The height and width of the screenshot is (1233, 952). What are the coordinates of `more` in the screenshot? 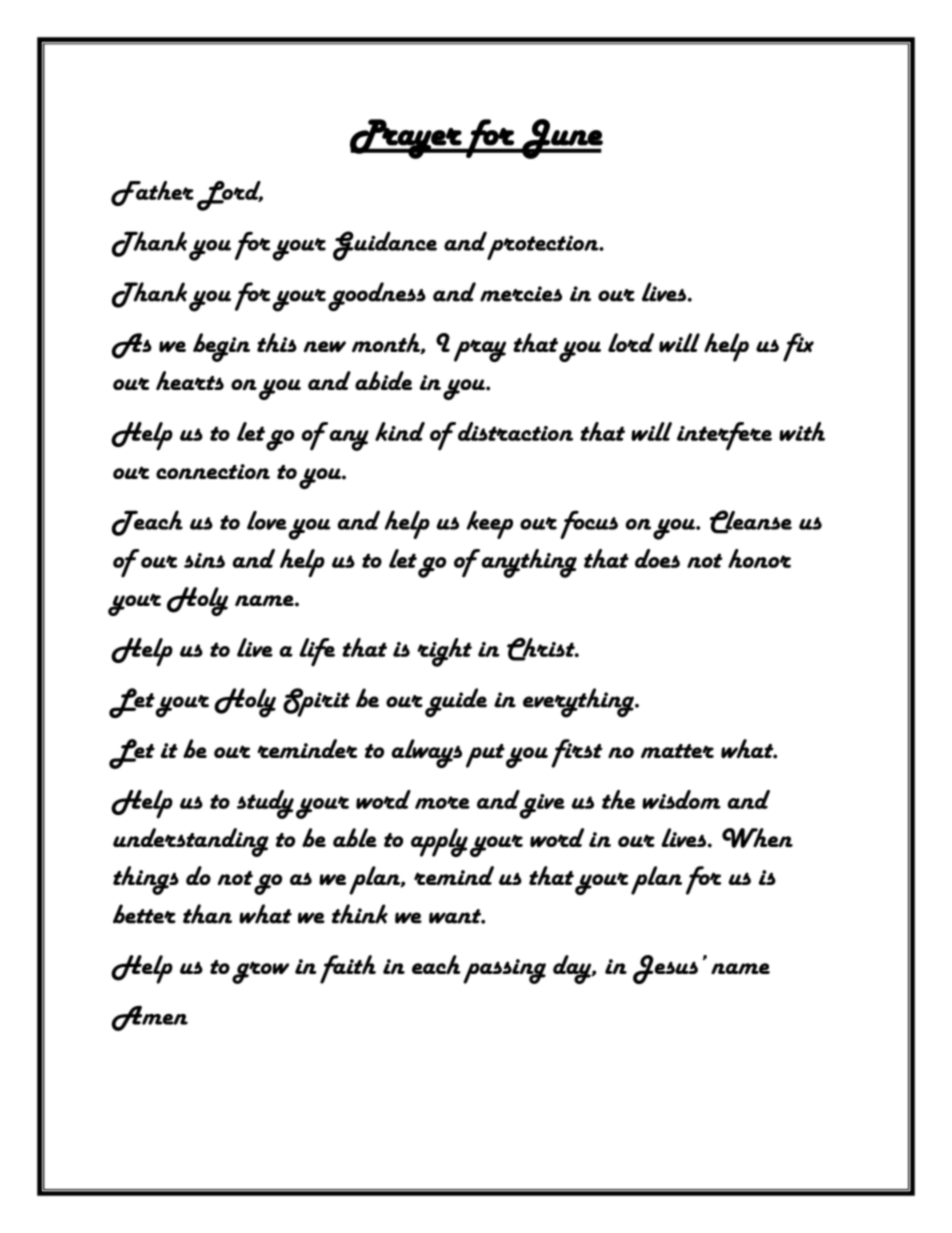 It's located at (442, 802).
